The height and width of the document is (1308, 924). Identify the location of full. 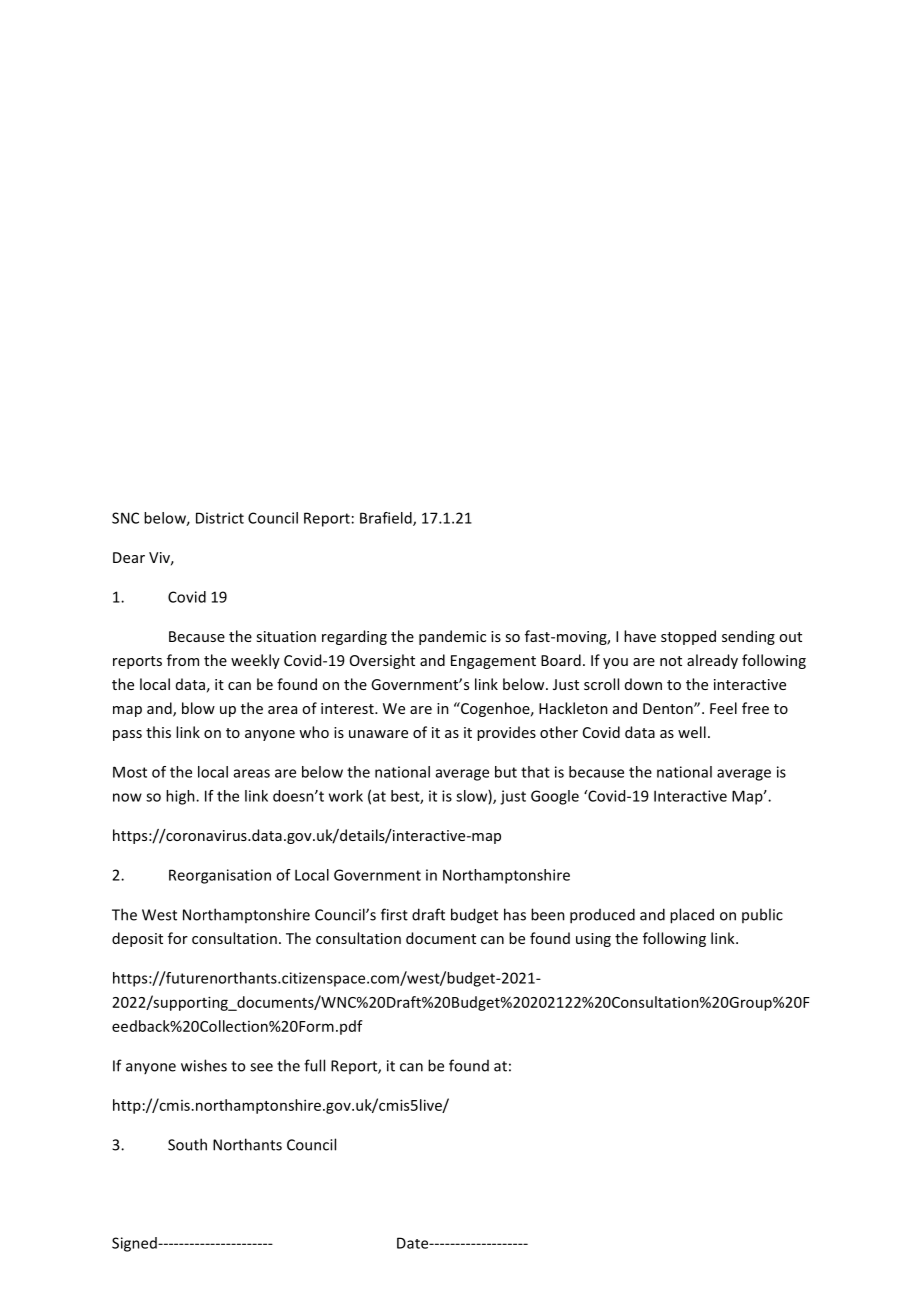
(314, 1065).
